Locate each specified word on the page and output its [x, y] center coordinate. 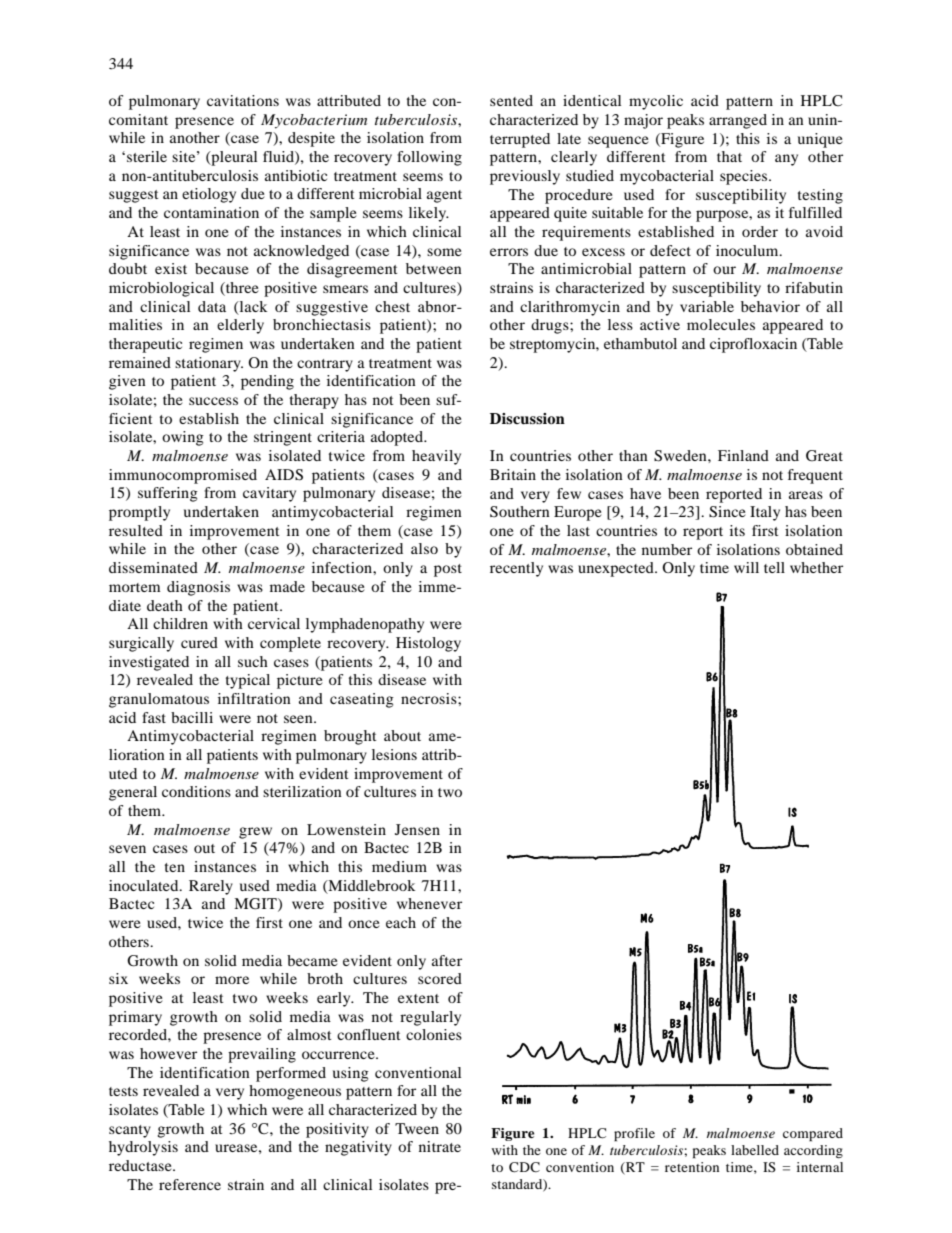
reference [190, 1184]
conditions [196, 791]
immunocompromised [183, 476]
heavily [436, 457]
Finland [743, 455]
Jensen [417, 829]
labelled [755, 1150]
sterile [147, 156]
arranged [738, 121]
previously [525, 177]
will [746, 567]
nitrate [440, 1146]
